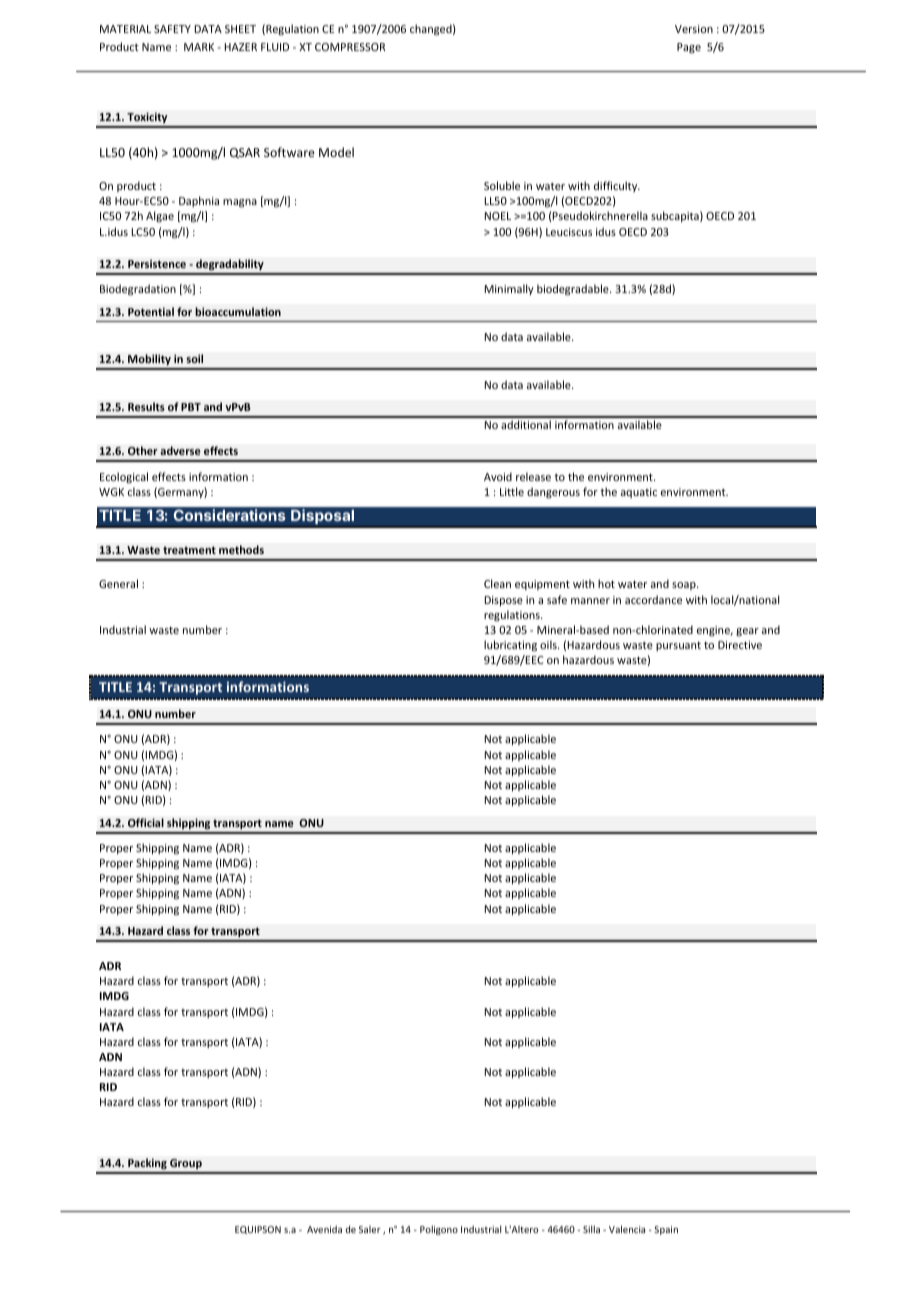 Image resolution: width=924 pixels, height=1308 pixels. What do you see at coordinates (199, 47) in the screenshot?
I see `MARK` at bounding box center [199, 47].
